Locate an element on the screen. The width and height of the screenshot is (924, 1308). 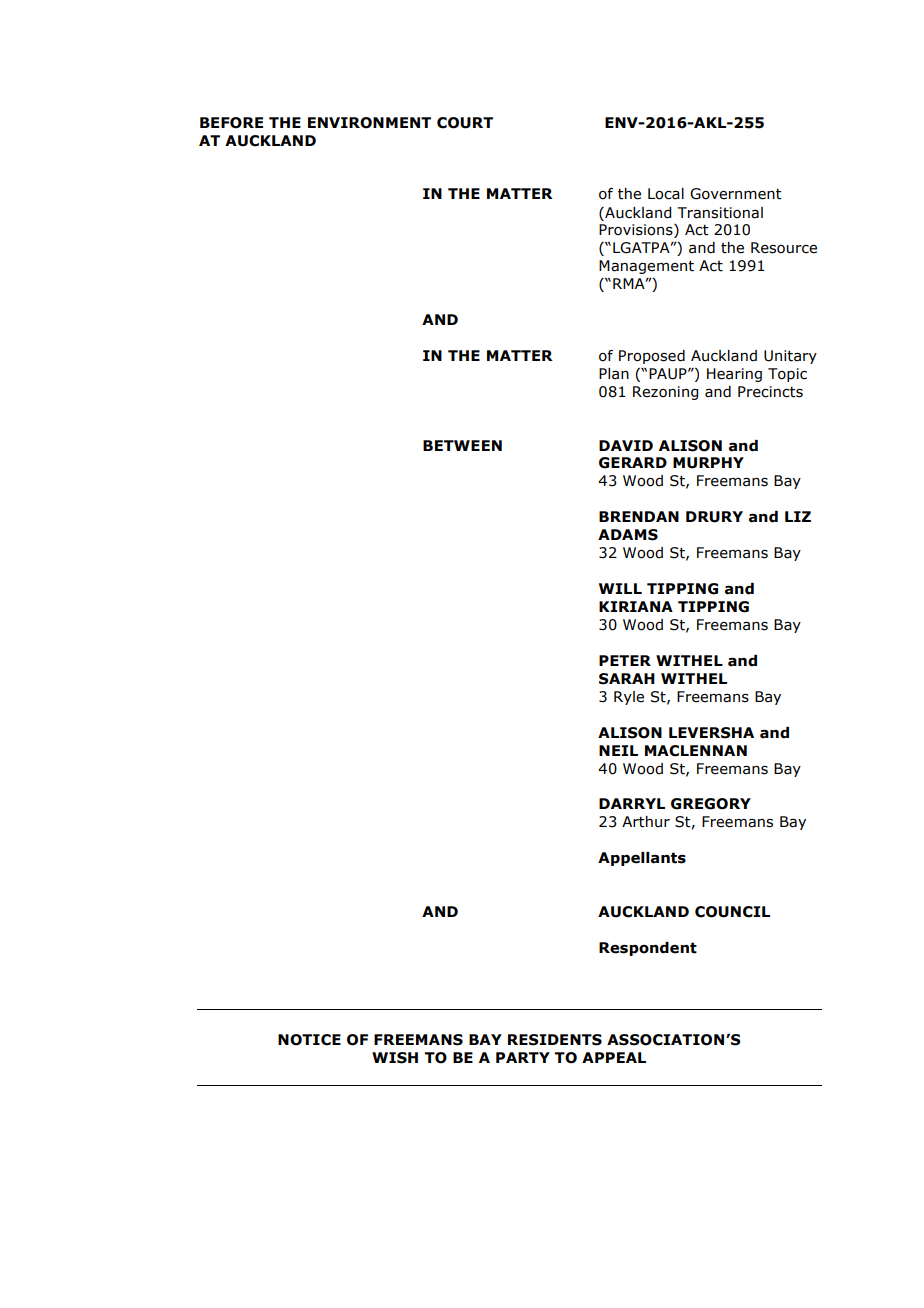
PARTY is located at coordinates (523, 1057).
